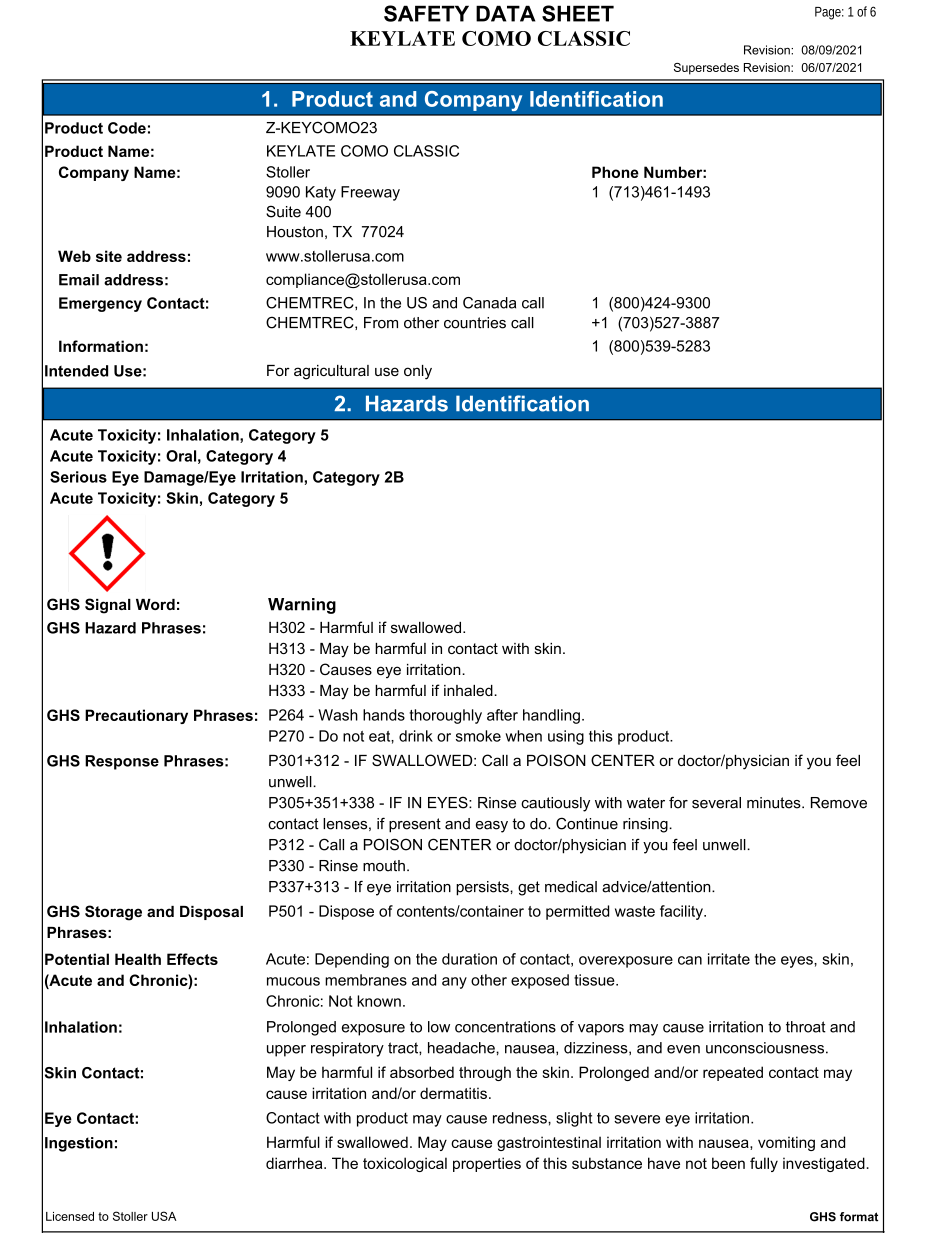 The height and width of the screenshot is (1233, 952). What do you see at coordinates (79, 1144) in the screenshot?
I see `Ingestion` at bounding box center [79, 1144].
